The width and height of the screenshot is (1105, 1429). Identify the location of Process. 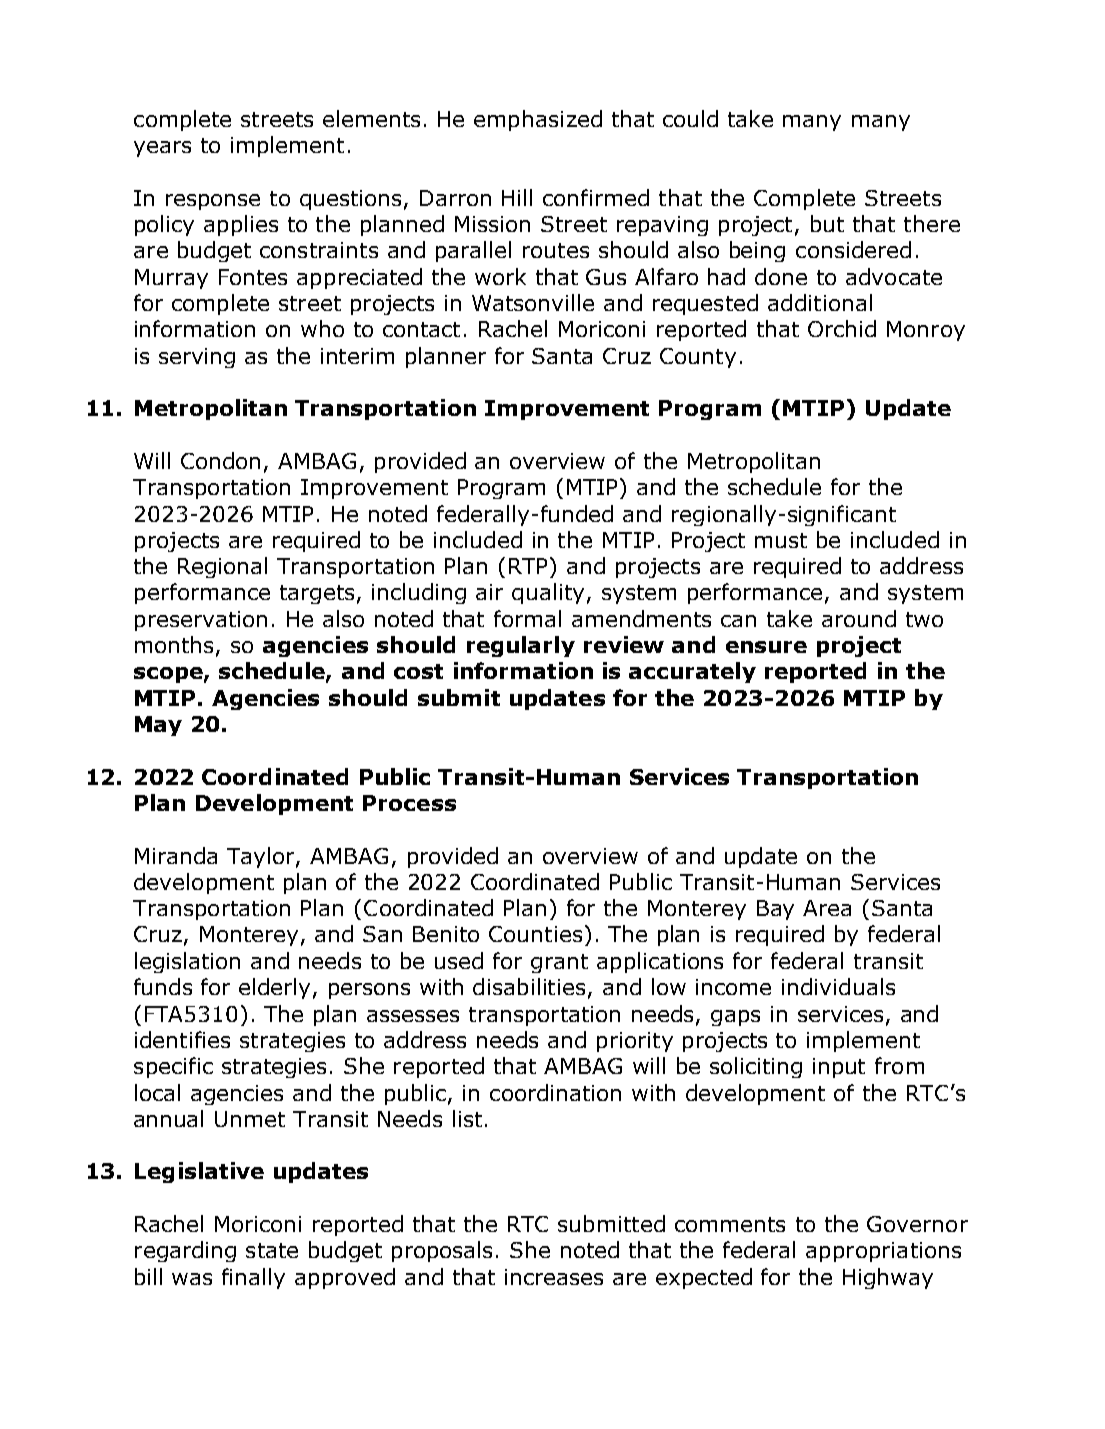
(409, 803).
